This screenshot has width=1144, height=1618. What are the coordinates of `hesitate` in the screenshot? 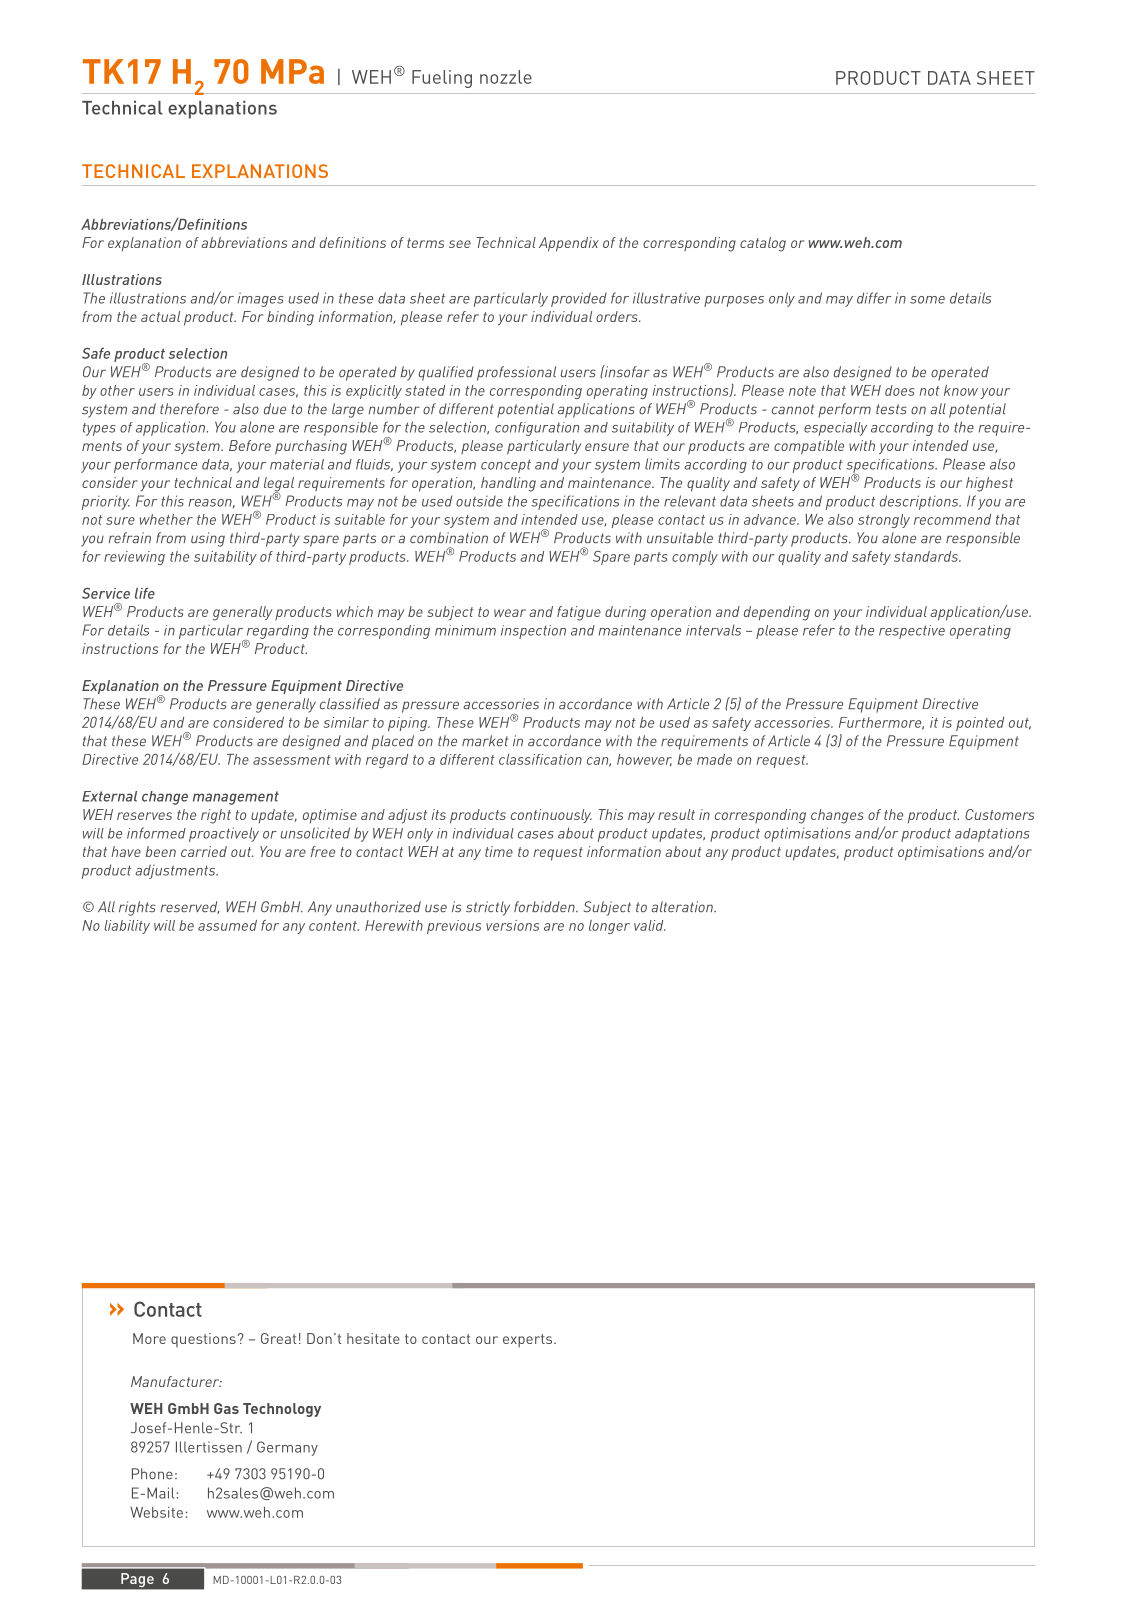 It's located at (373, 1338).
